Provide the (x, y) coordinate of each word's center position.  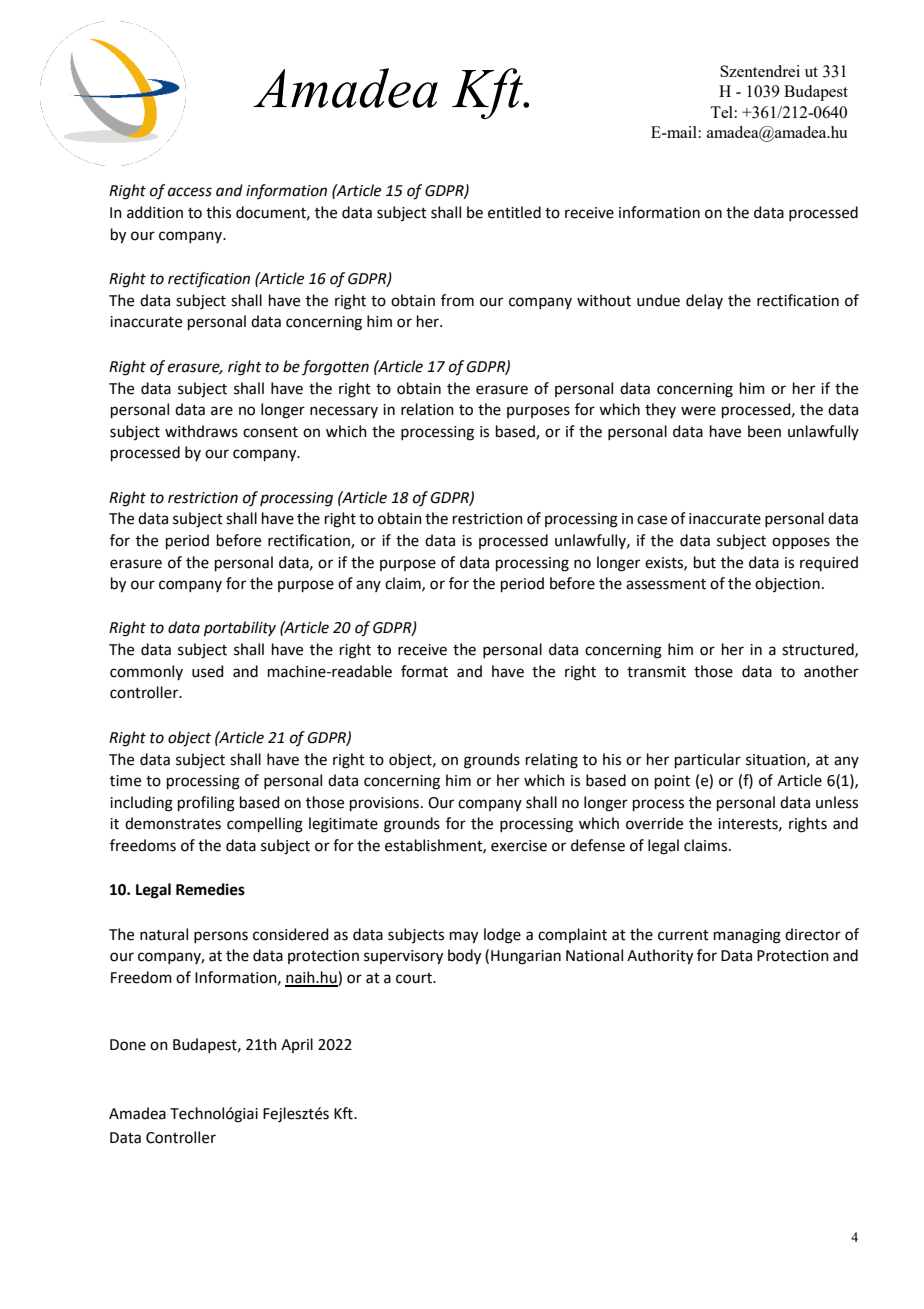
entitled (514, 212)
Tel (721, 112)
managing (747, 936)
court (415, 978)
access (190, 192)
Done (128, 1045)
